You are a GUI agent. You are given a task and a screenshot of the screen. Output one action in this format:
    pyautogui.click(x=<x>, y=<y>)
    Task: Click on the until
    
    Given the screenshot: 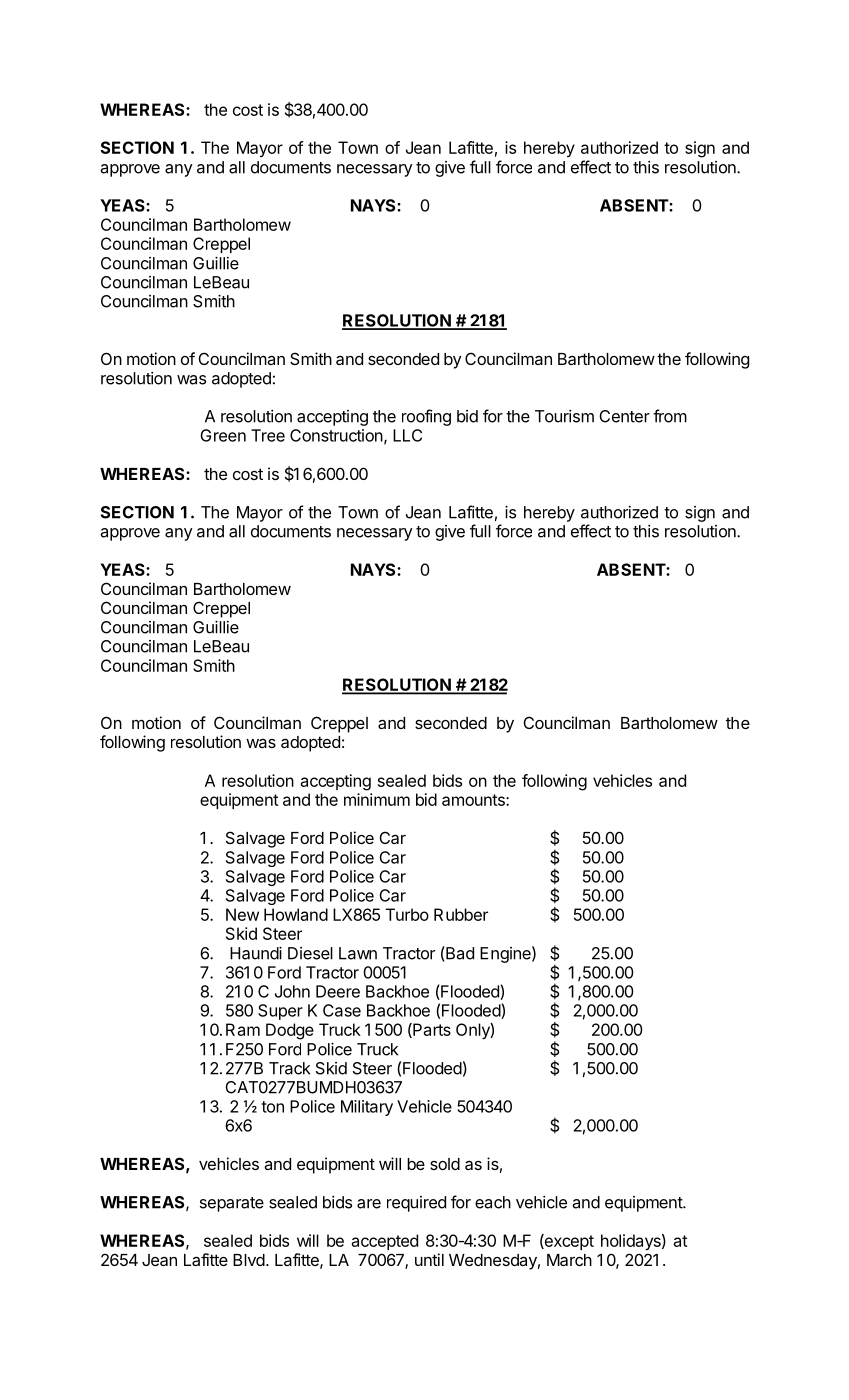 What is the action you would take?
    pyautogui.click(x=429, y=1259)
